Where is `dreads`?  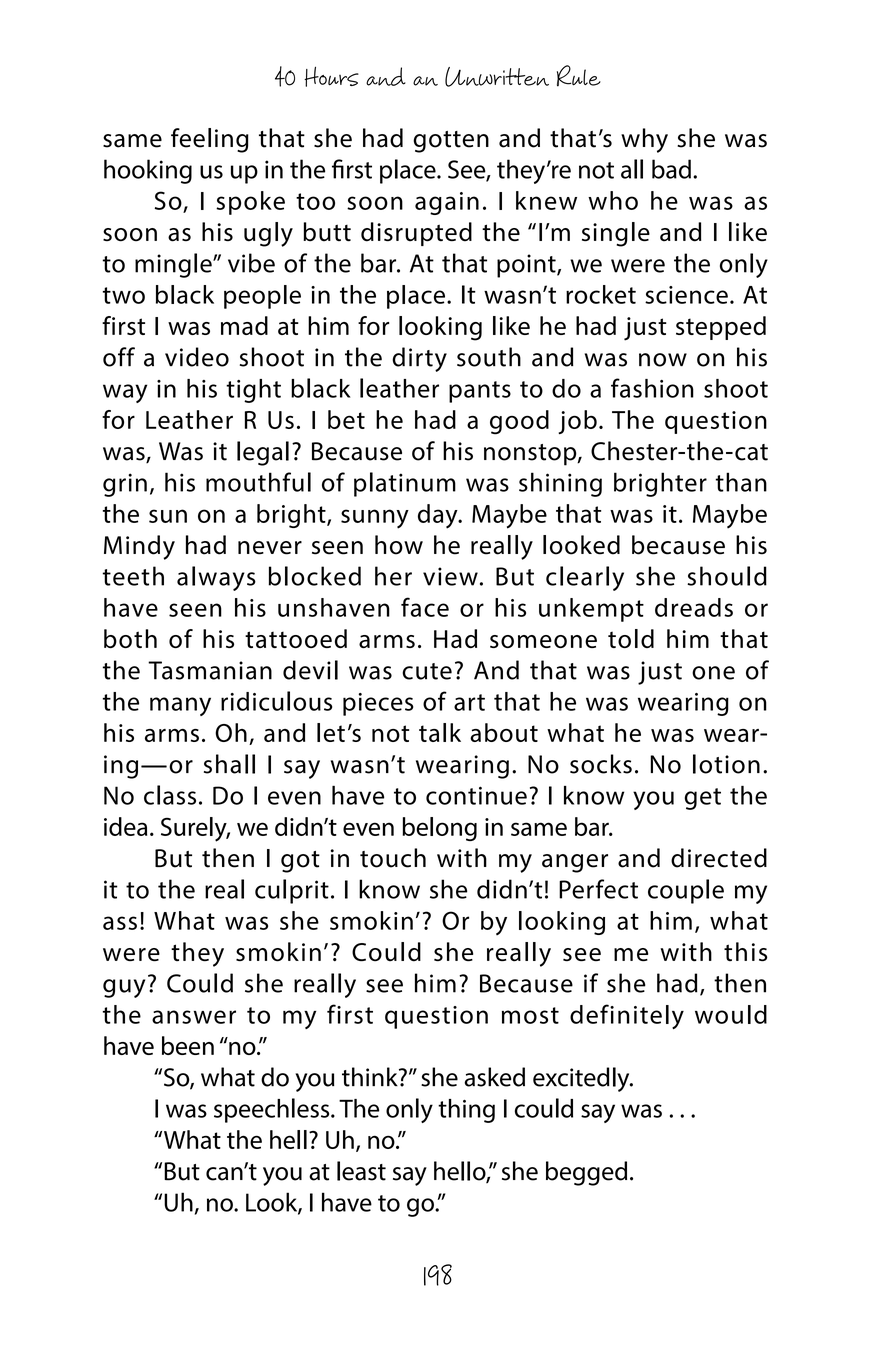 dreads is located at coordinates (694, 607).
